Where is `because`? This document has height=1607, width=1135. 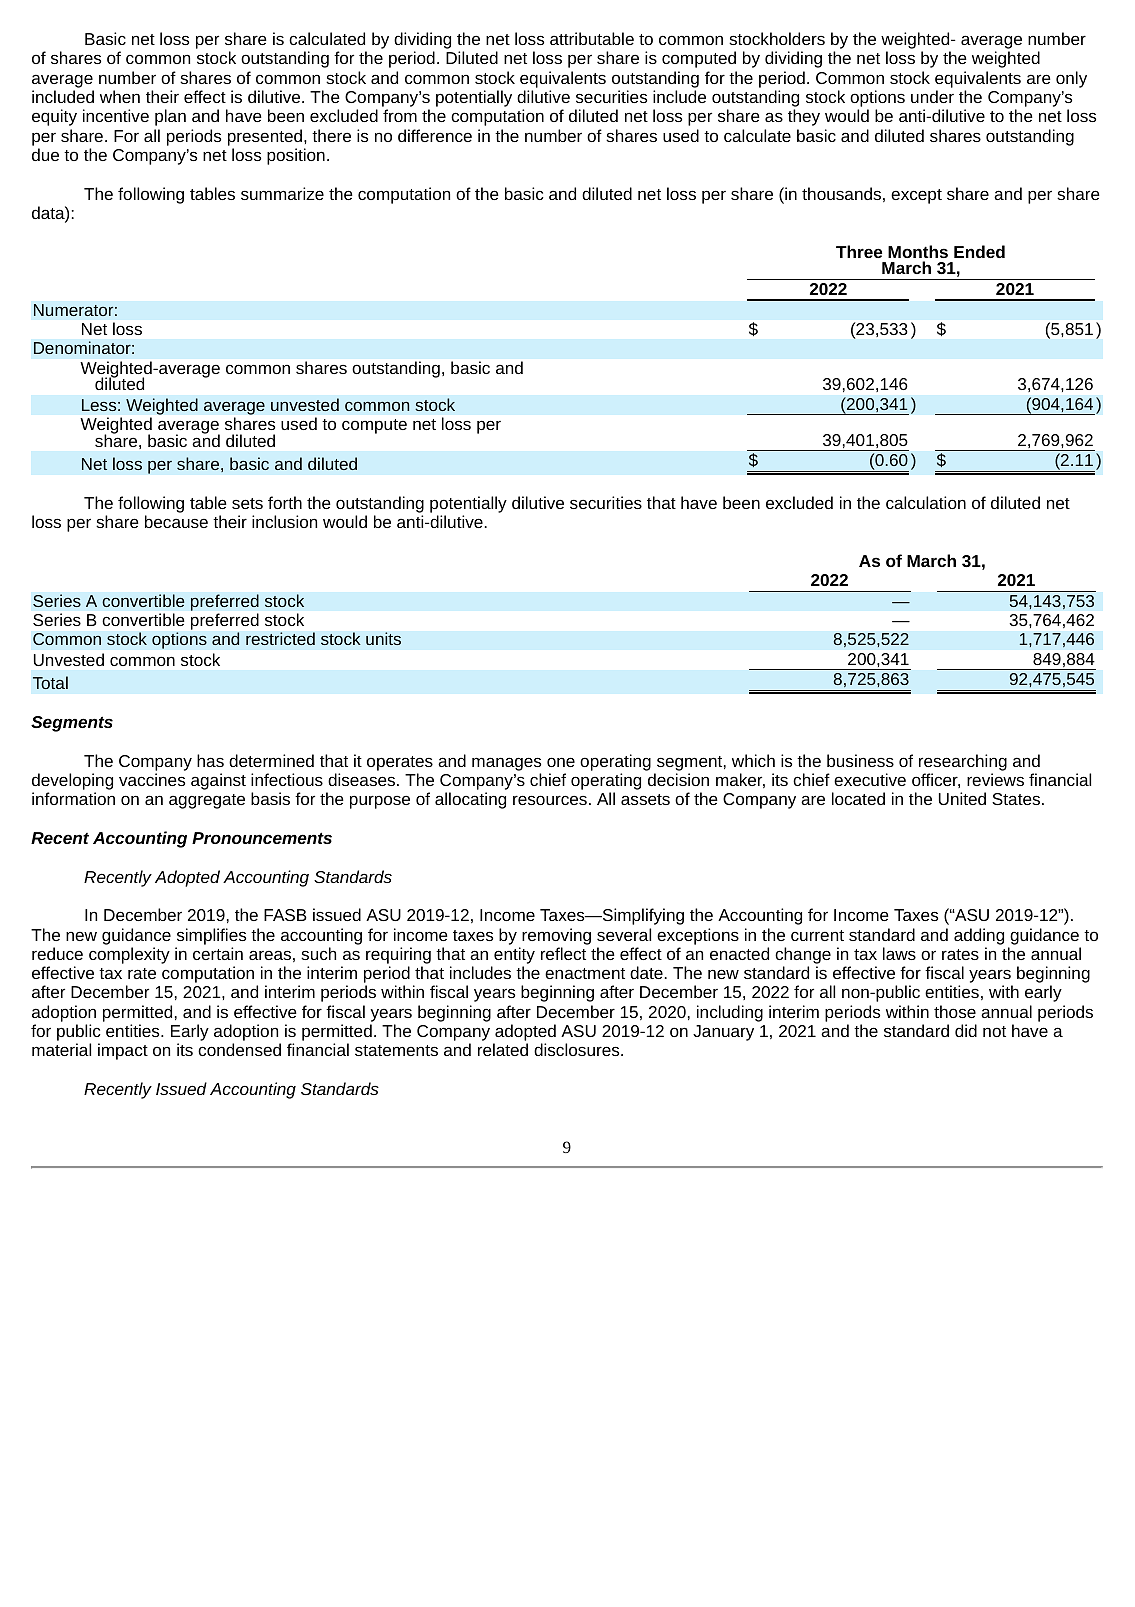
because is located at coordinates (176, 521).
